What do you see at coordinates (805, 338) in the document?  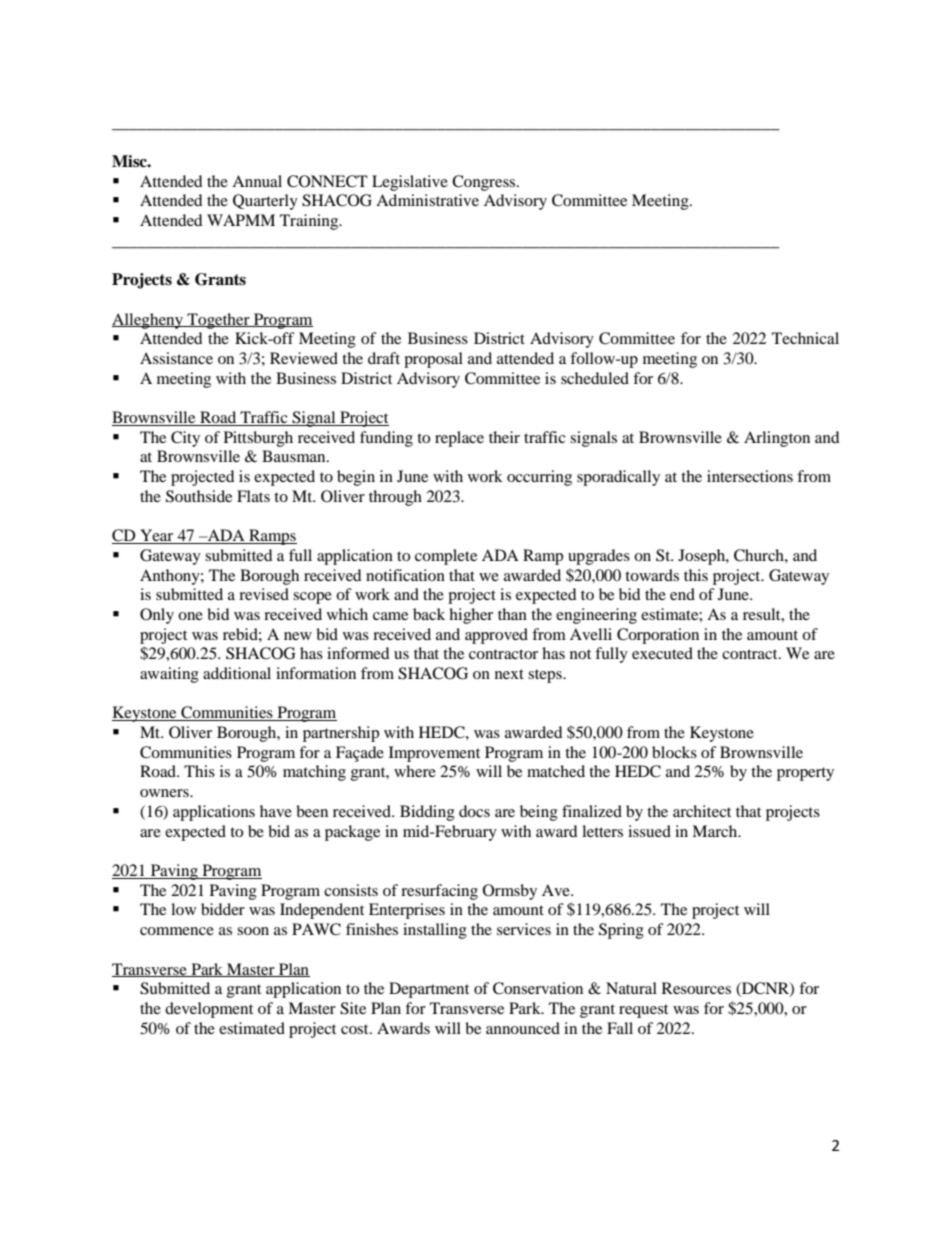 I see `Technical` at bounding box center [805, 338].
